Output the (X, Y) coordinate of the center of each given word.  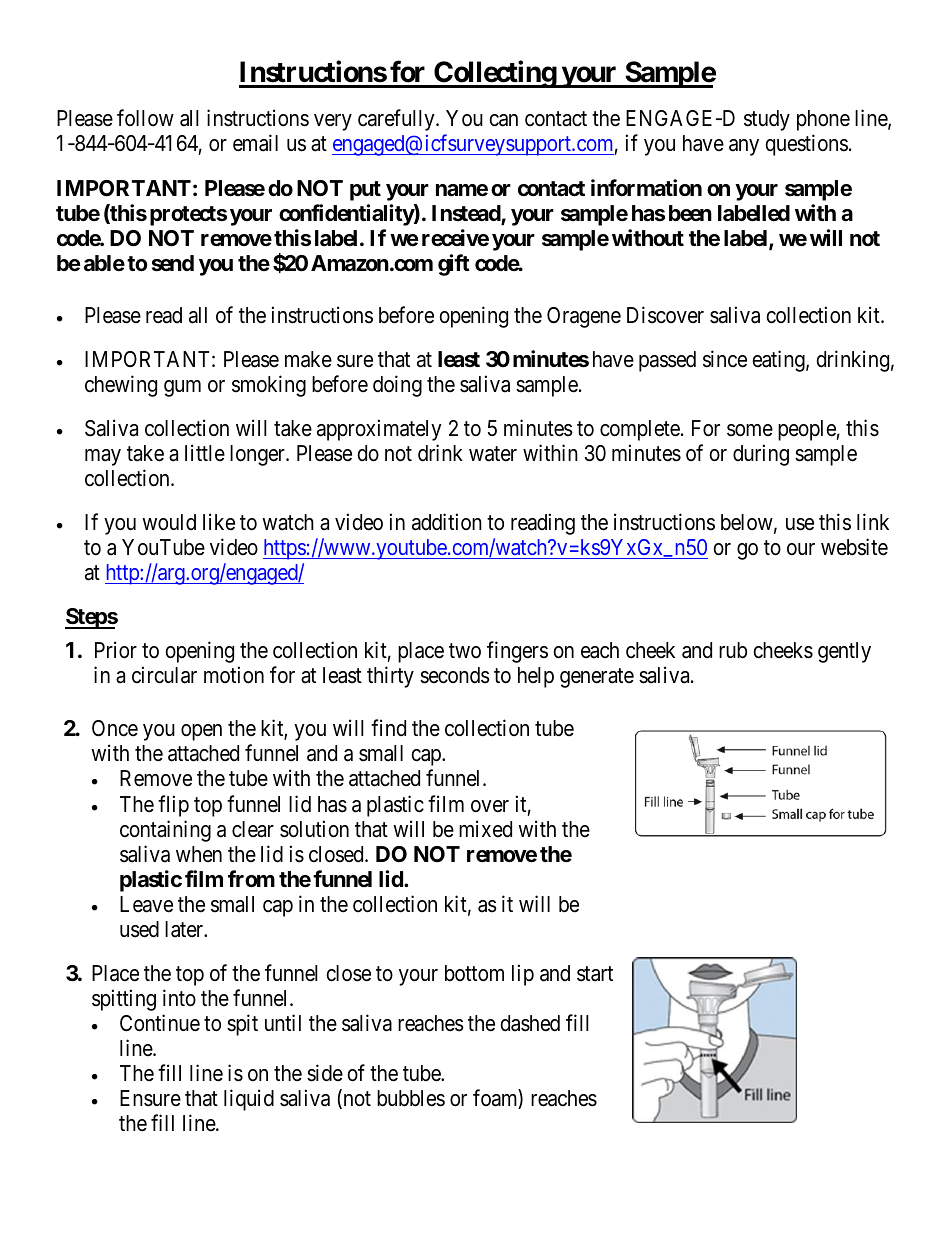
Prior (116, 650)
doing (397, 386)
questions (806, 145)
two (465, 651)
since (725, 359)
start (595, 974)
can (503, 120)
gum (182, 388)
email (255, 143)
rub (733, 650)
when (199, 854)
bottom (474, 973)
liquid (249, 1100)
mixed (485, 829)
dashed (530, 1023)
